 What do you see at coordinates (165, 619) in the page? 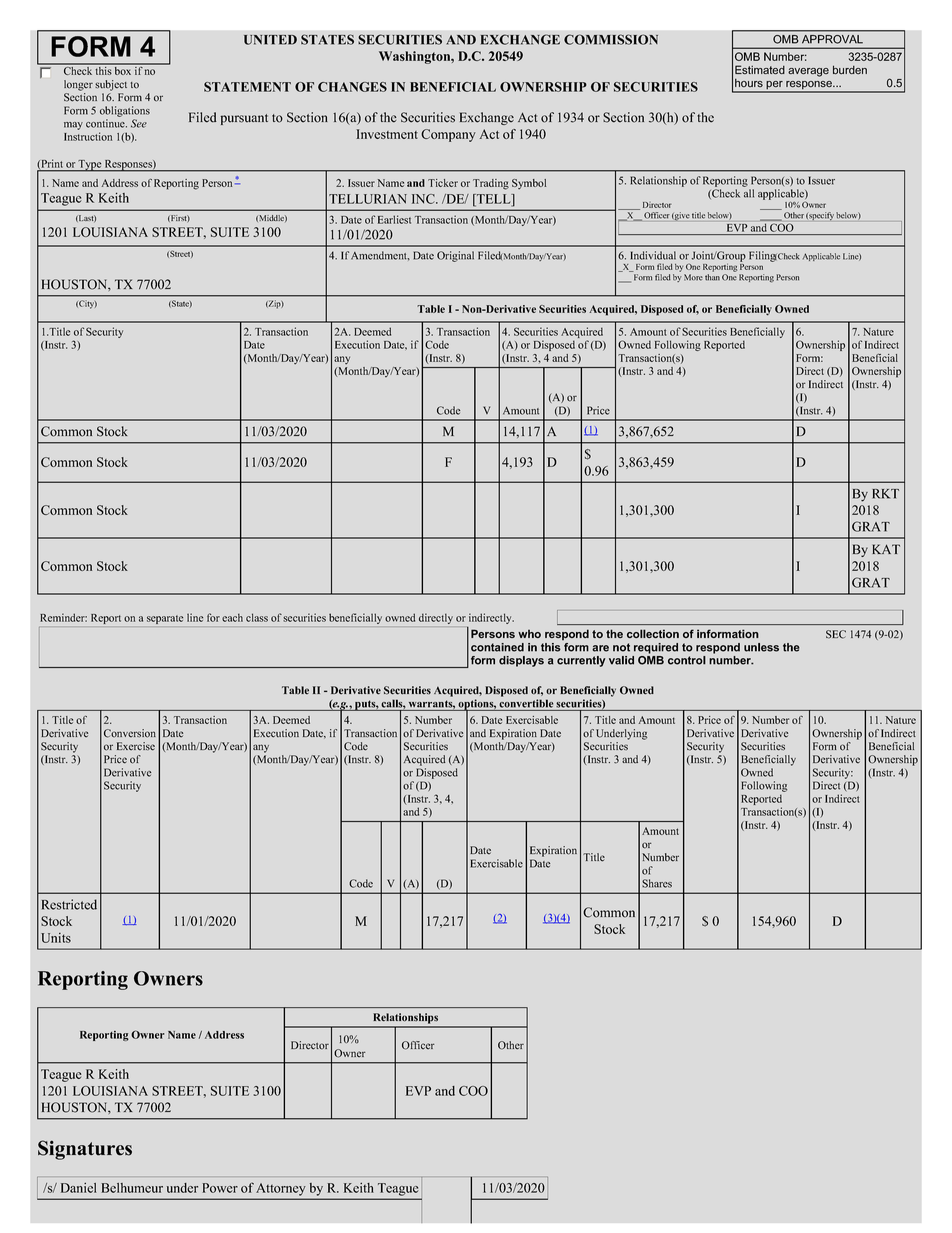
I see `separate` at bounding box center [165, 619].
